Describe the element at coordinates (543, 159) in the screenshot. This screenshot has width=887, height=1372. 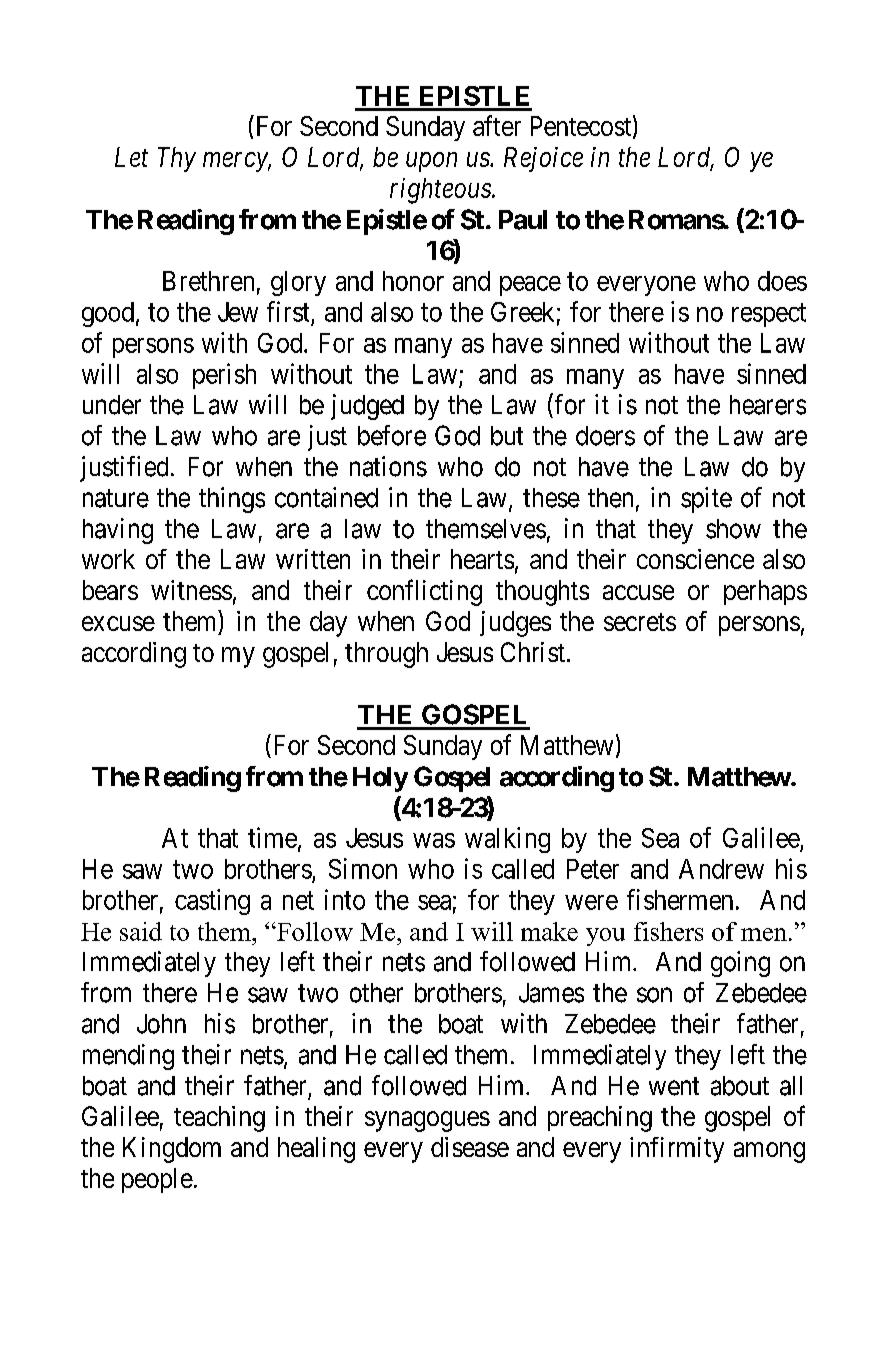
I see `Rejoice` at that location.
